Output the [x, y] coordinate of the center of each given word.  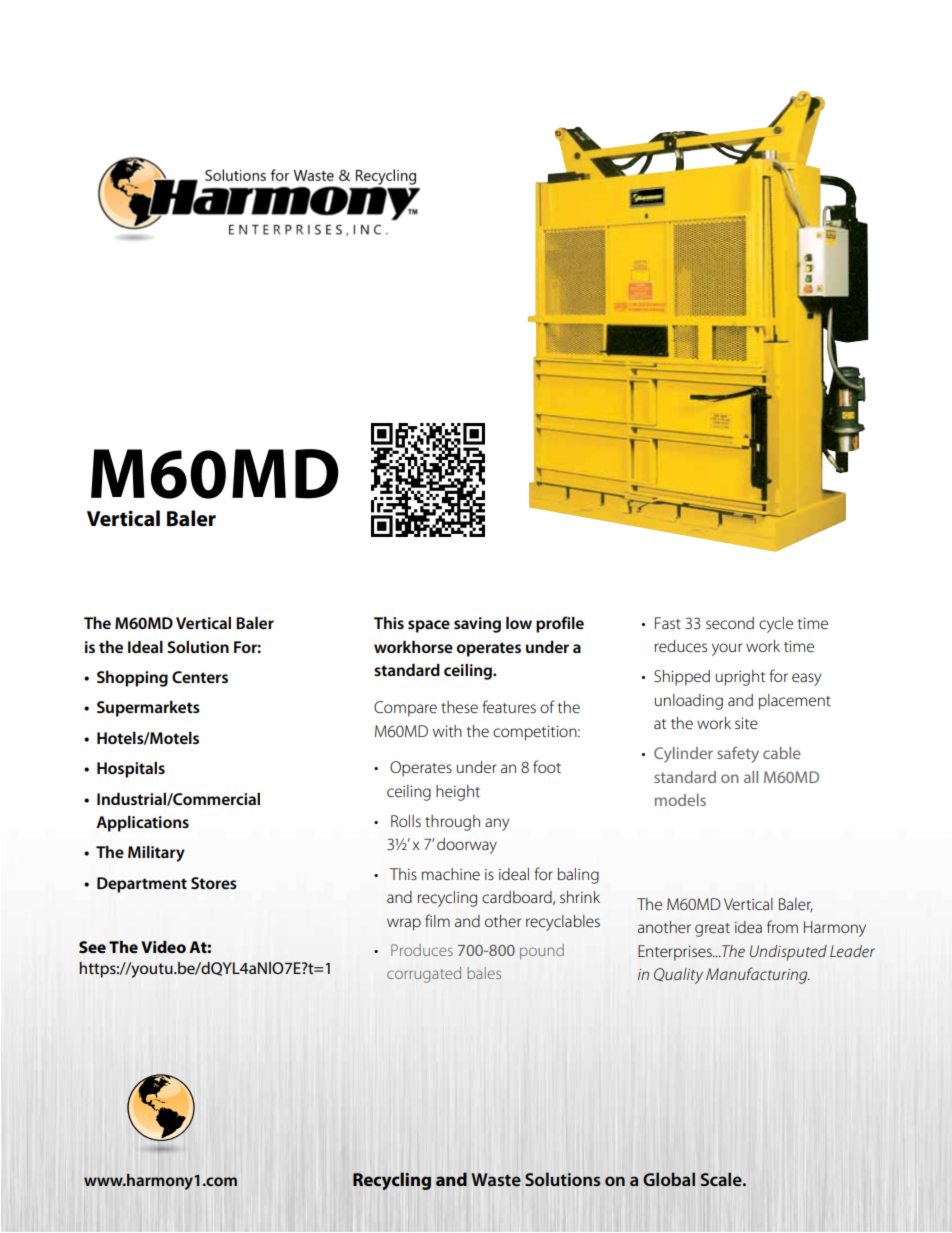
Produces [422, 950]
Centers [200, 677]
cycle [776, 625]
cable [782, 753]
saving [477, 625]
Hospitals [131, 770]
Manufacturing [758, 975]
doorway [467, 846]
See [92, 947]
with [447, 731]
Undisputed [788, 953]
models [680, 800]
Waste [496, 1180]
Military [156, 854]
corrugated [424, 975]
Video [163, 947]
